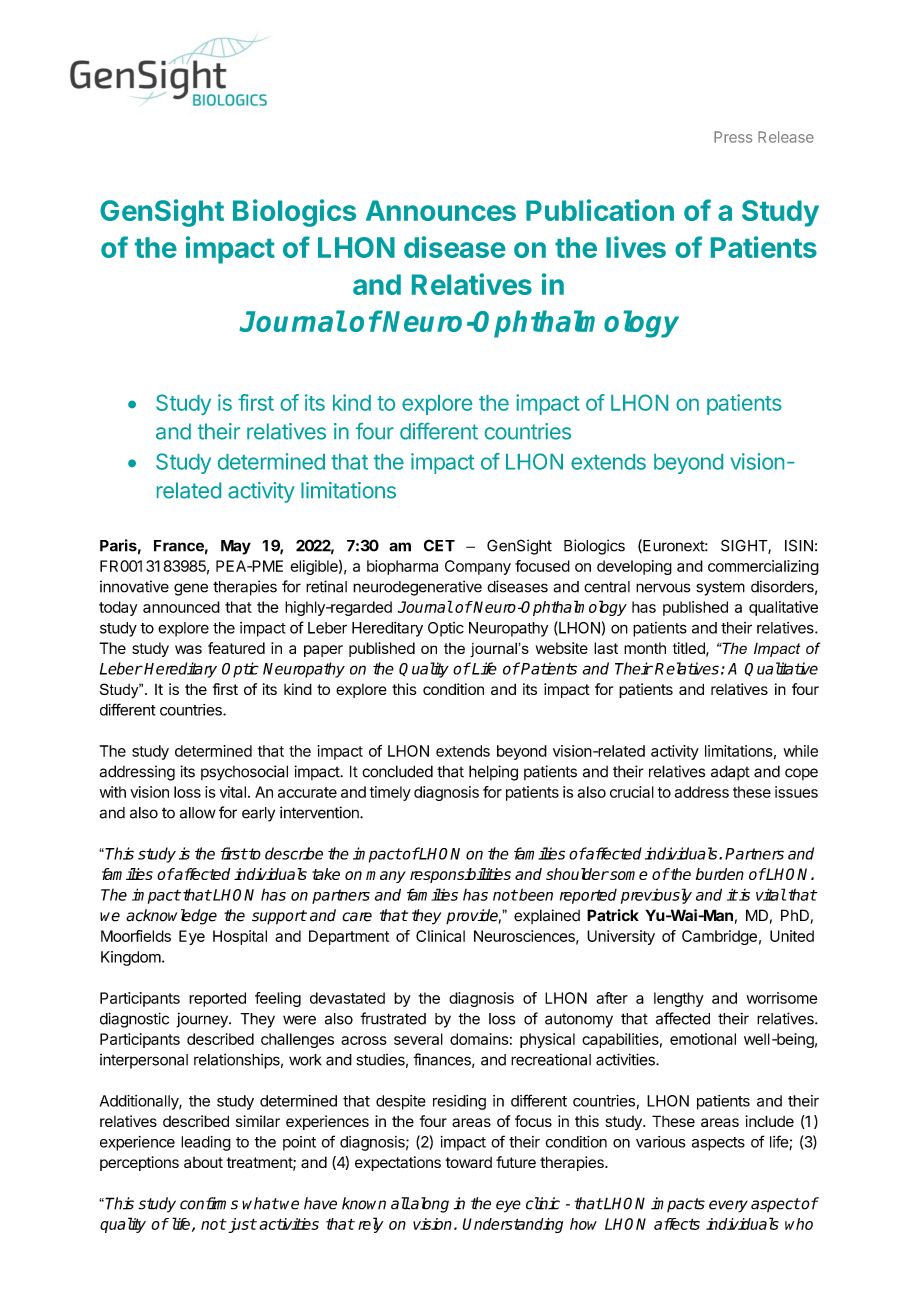 The image size is (924, 1308). I want to click on Cambridge, so click(719, 937).
